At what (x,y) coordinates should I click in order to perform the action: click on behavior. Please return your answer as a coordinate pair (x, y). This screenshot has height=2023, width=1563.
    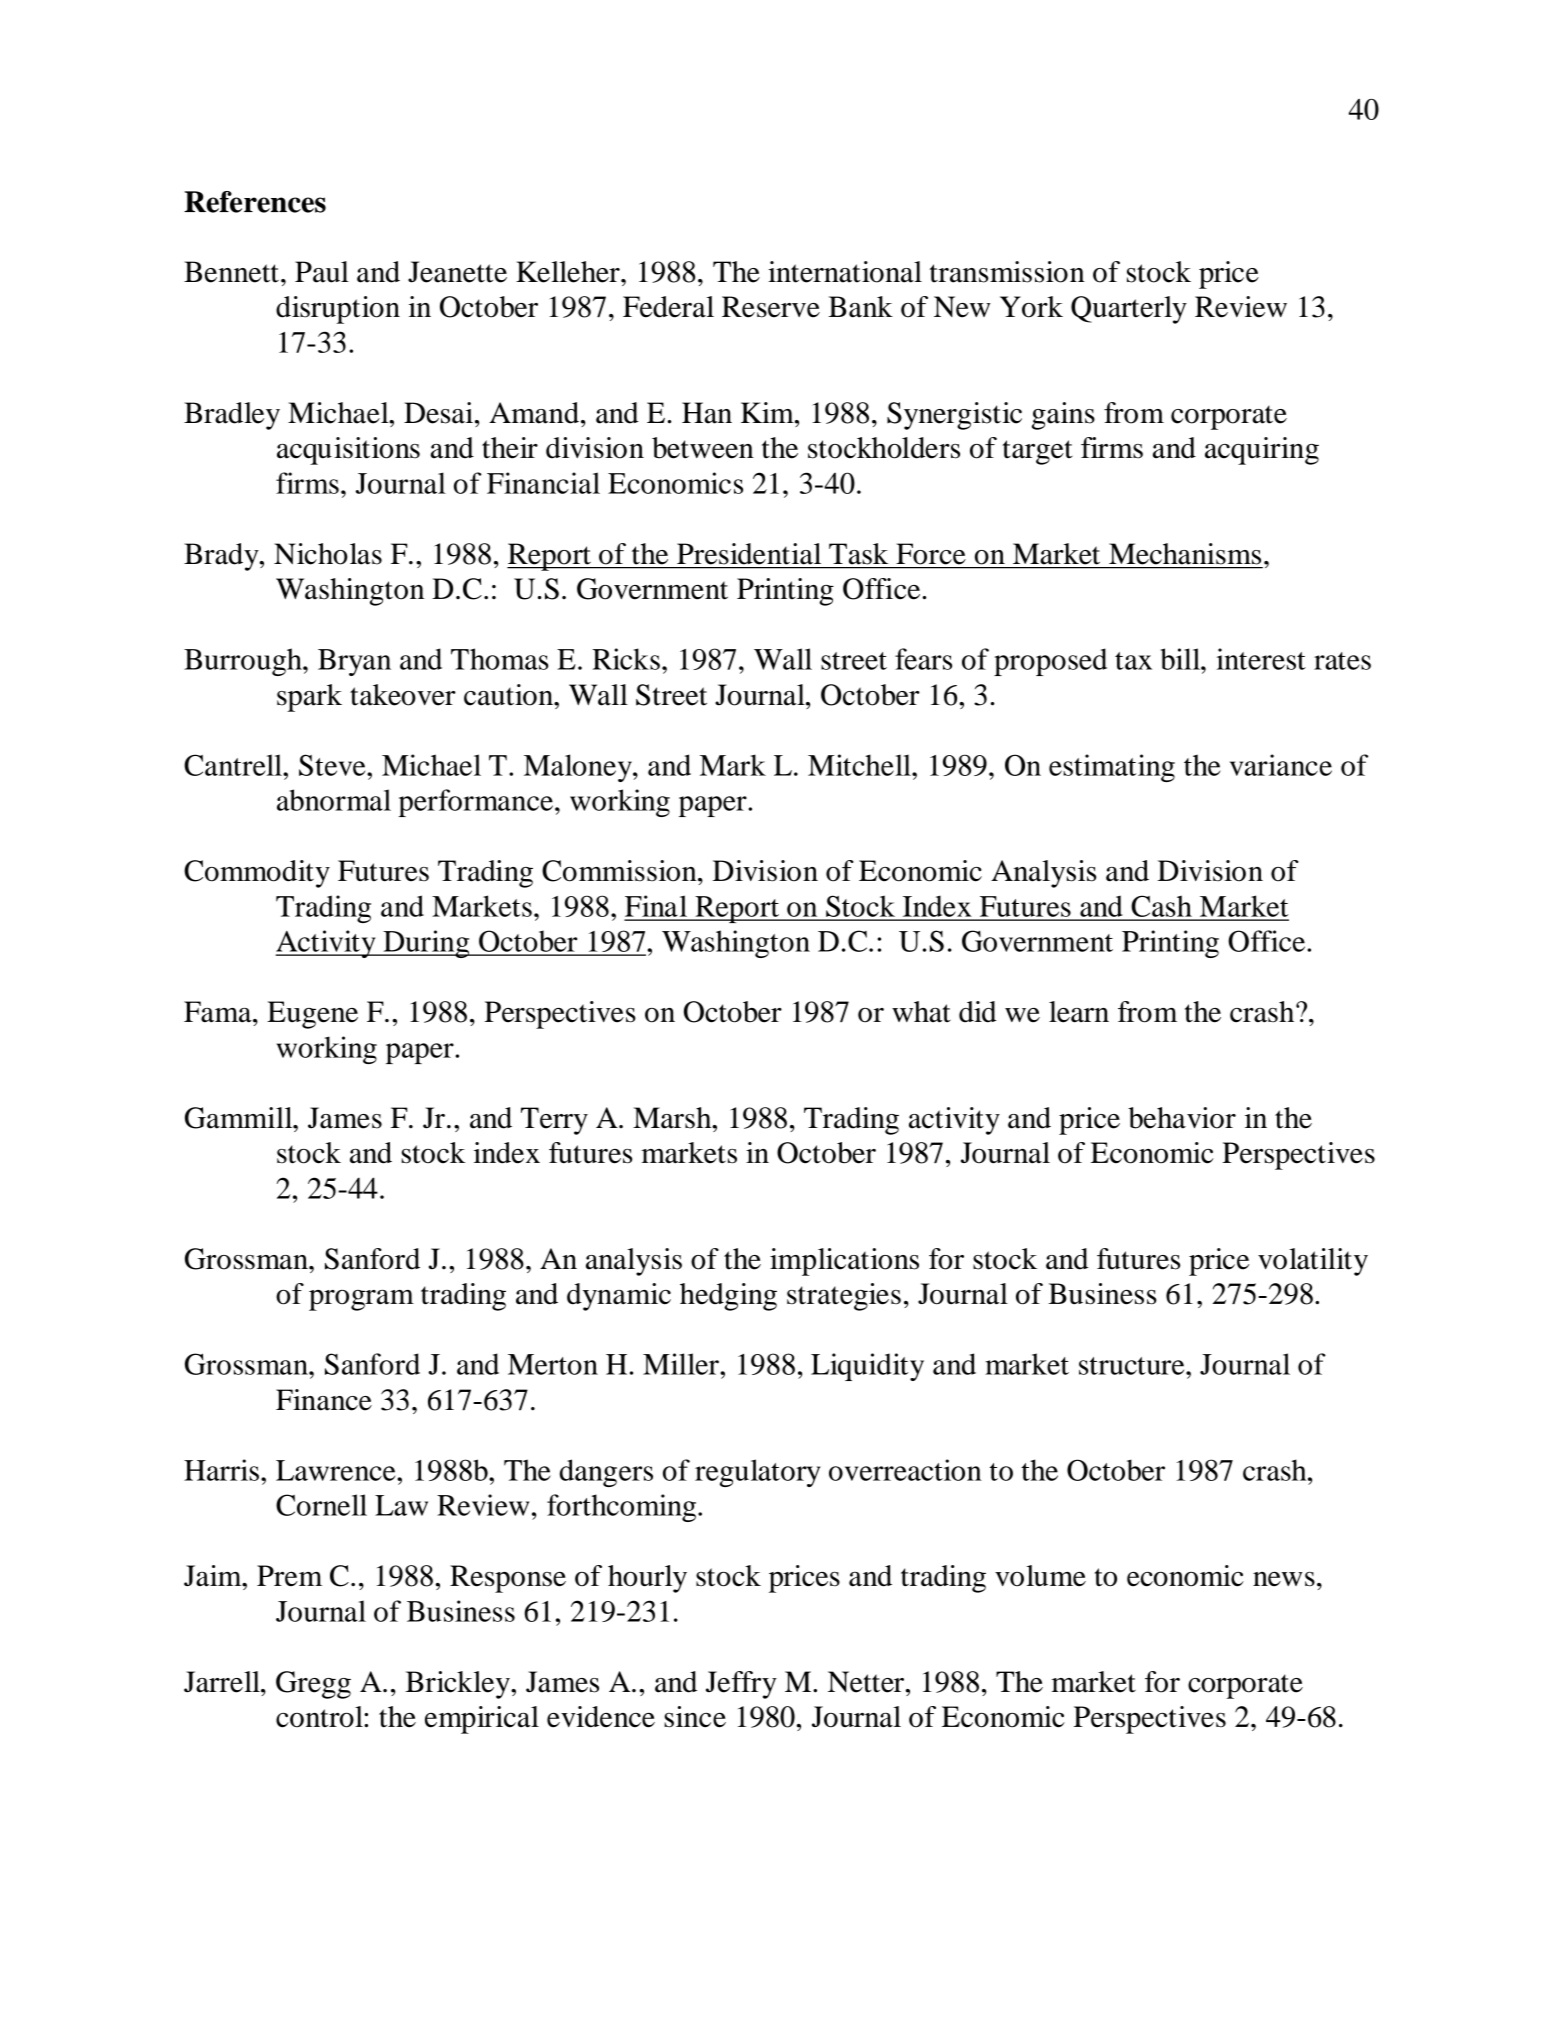
    Looking at the image, I should click on (1182, 1118).
